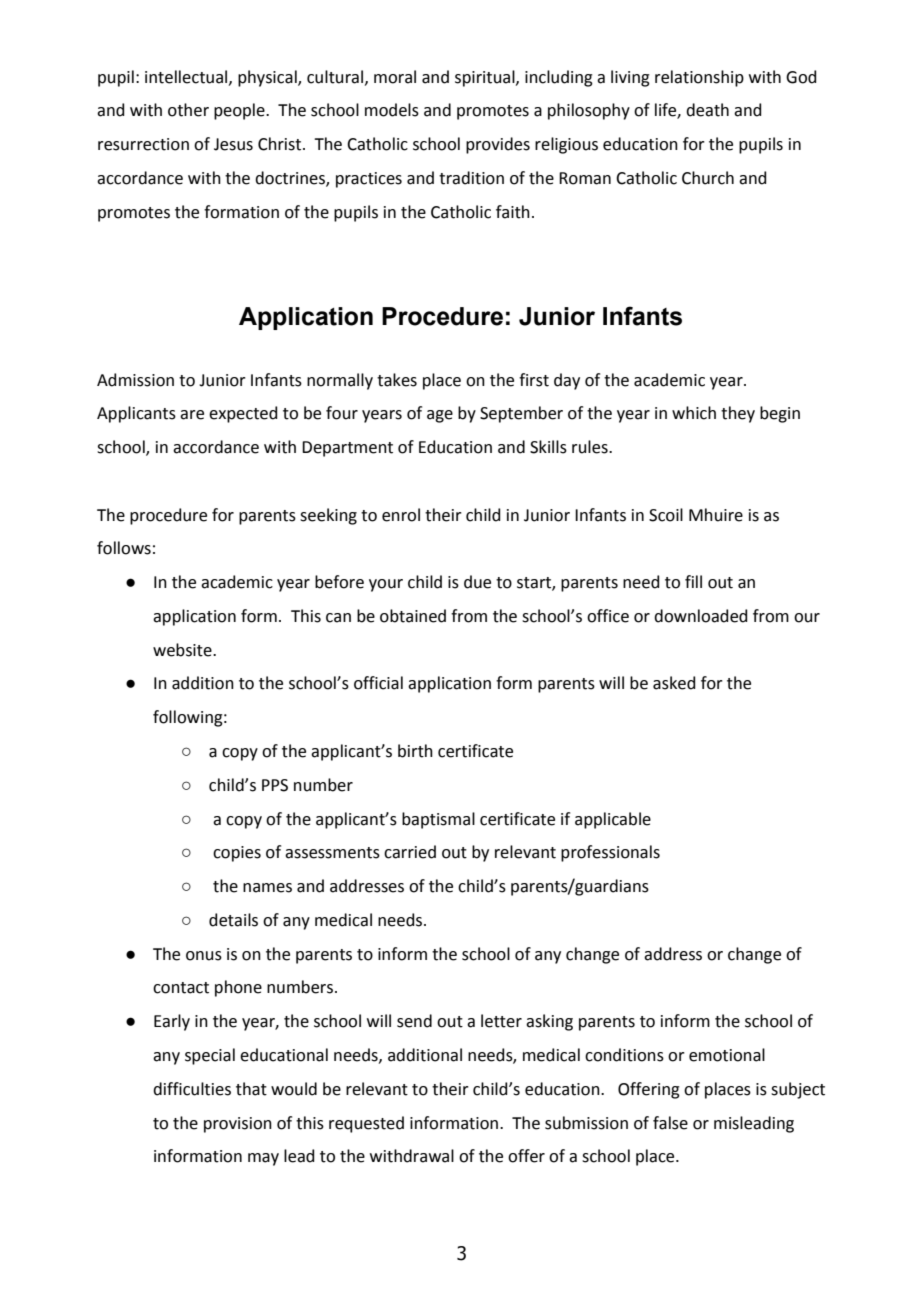 The image size is (924, 1308). I want to click on provision, so click(238, 1125).
